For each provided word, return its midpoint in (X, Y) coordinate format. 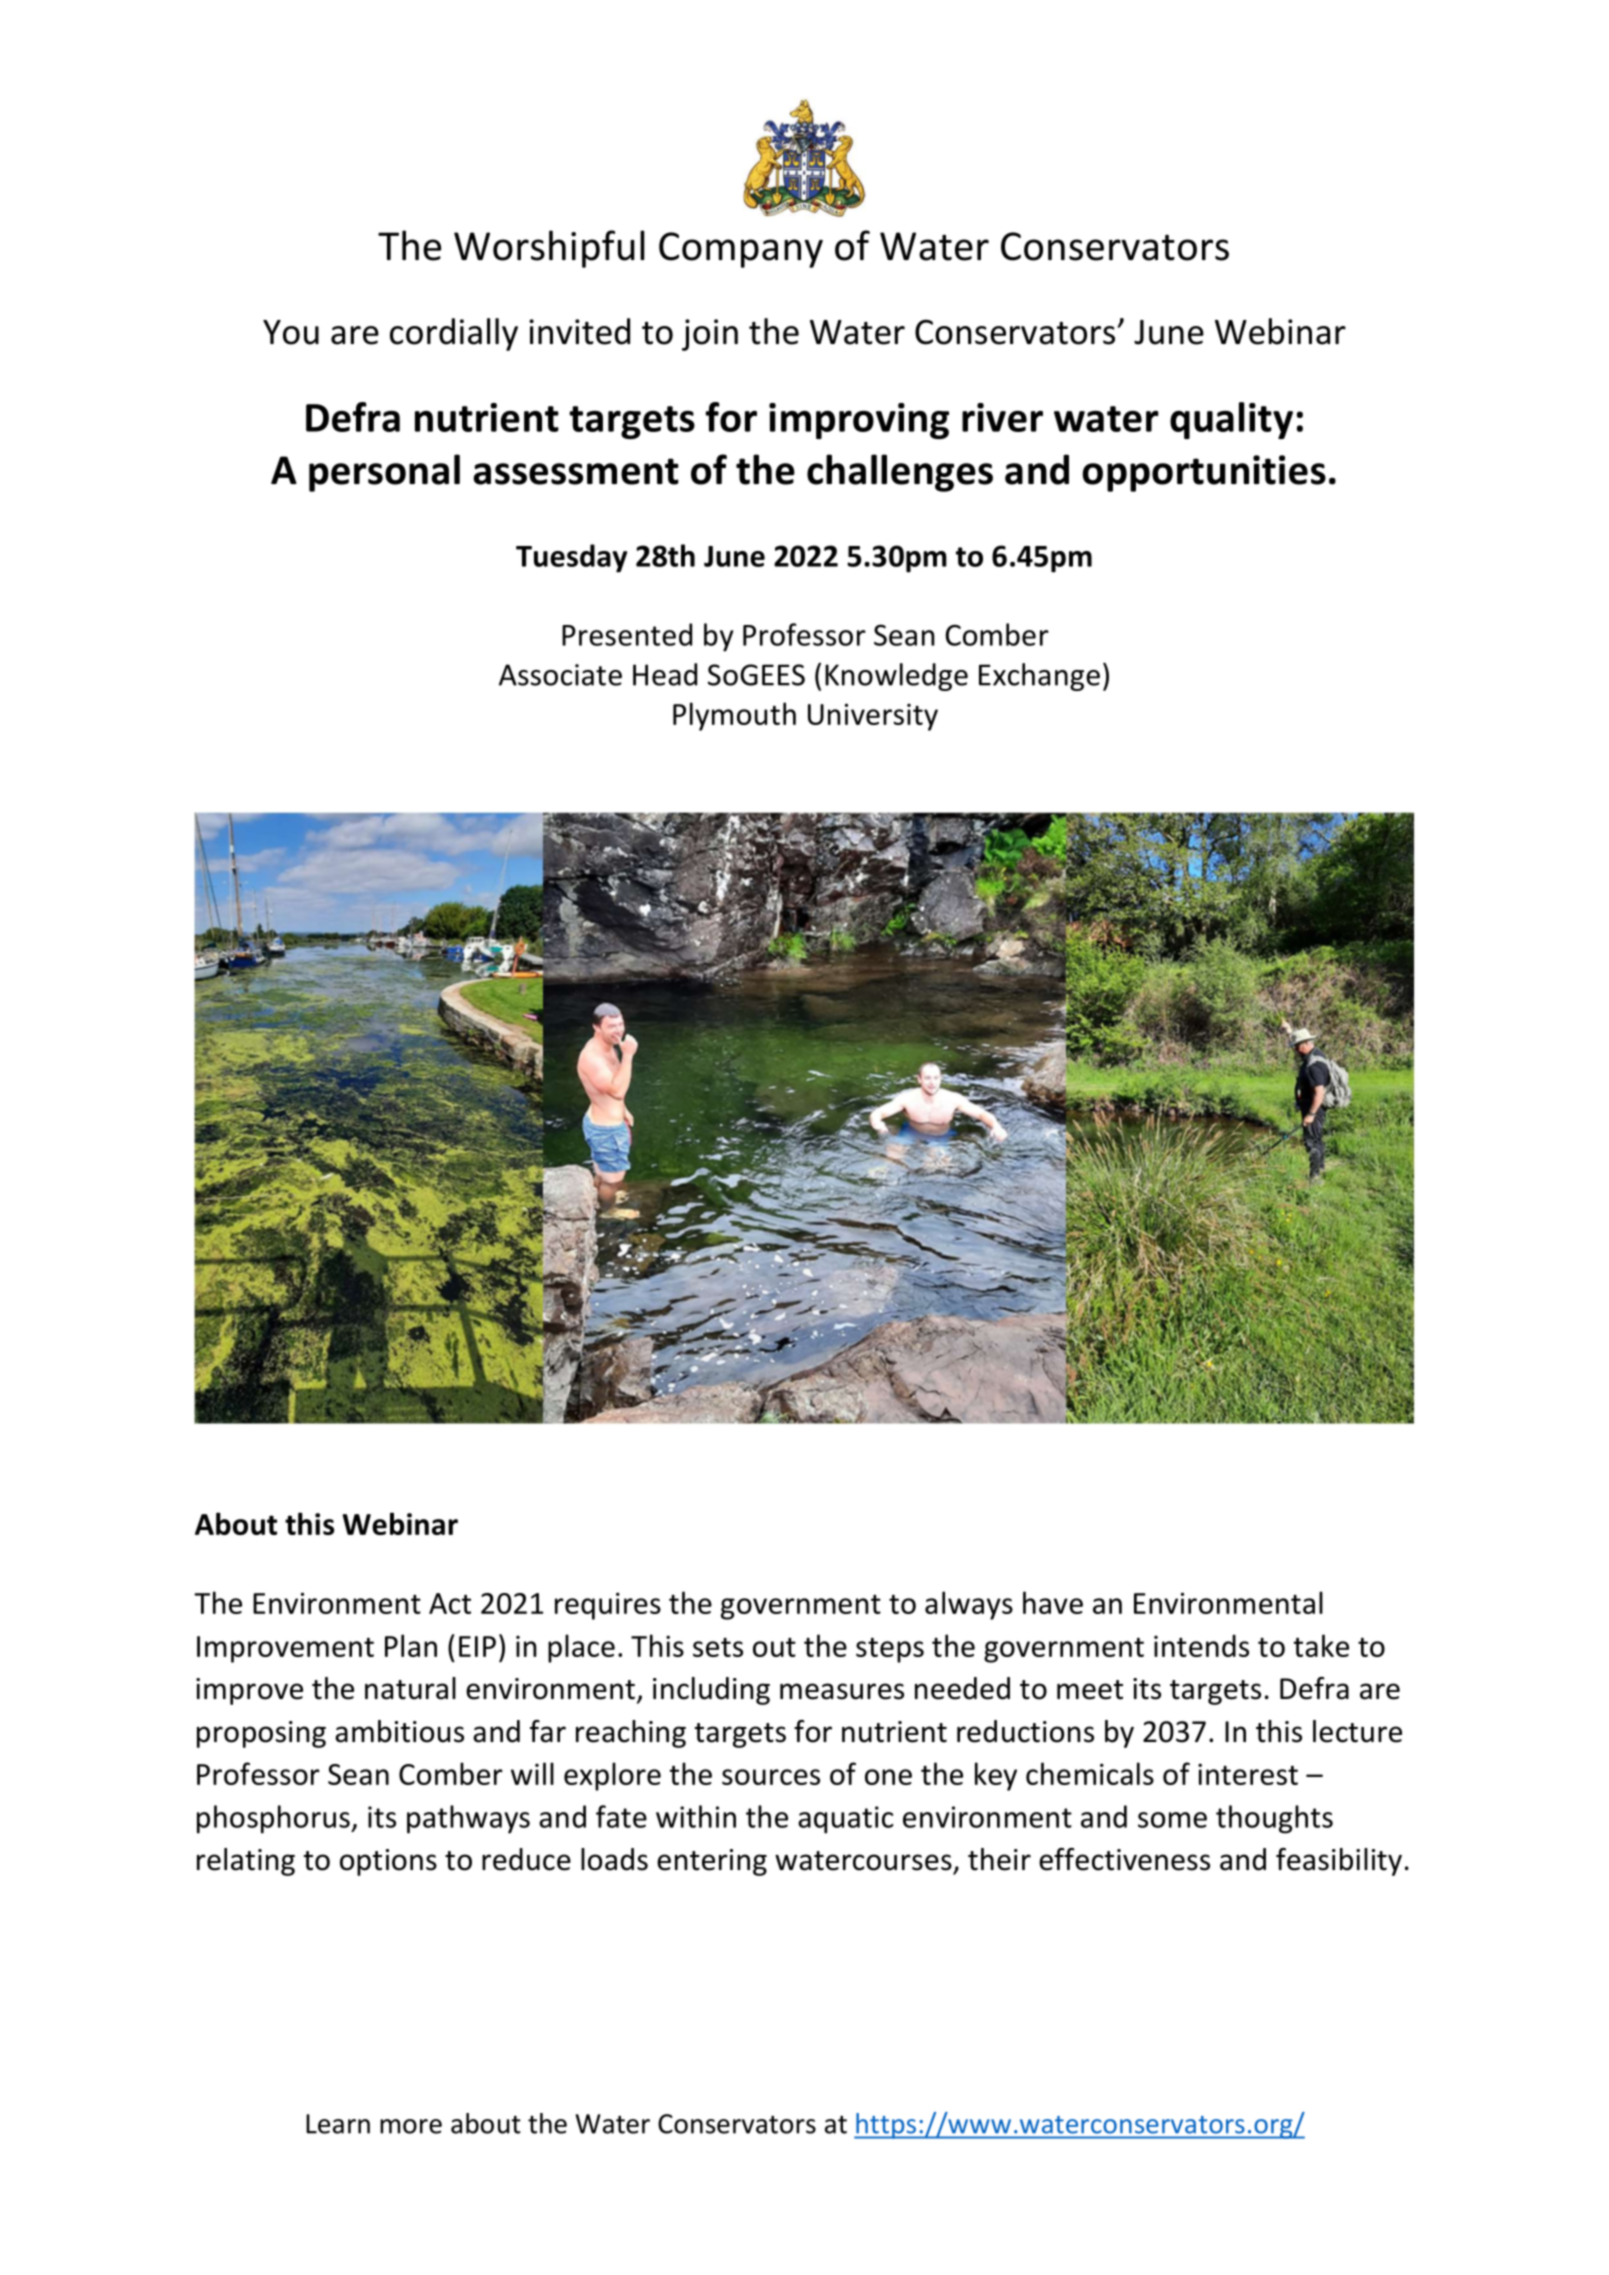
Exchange (1039, 677)
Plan (411, 1645)
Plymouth (734, 716)
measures (842, 1691)
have (1053, 1602)
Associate (560, 675)
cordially (454, 334)
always (969, 1605)
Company (741, 250)
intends (1201, 1645)
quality (1231, 420)
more (411, 2126)
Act (450, 1603)
